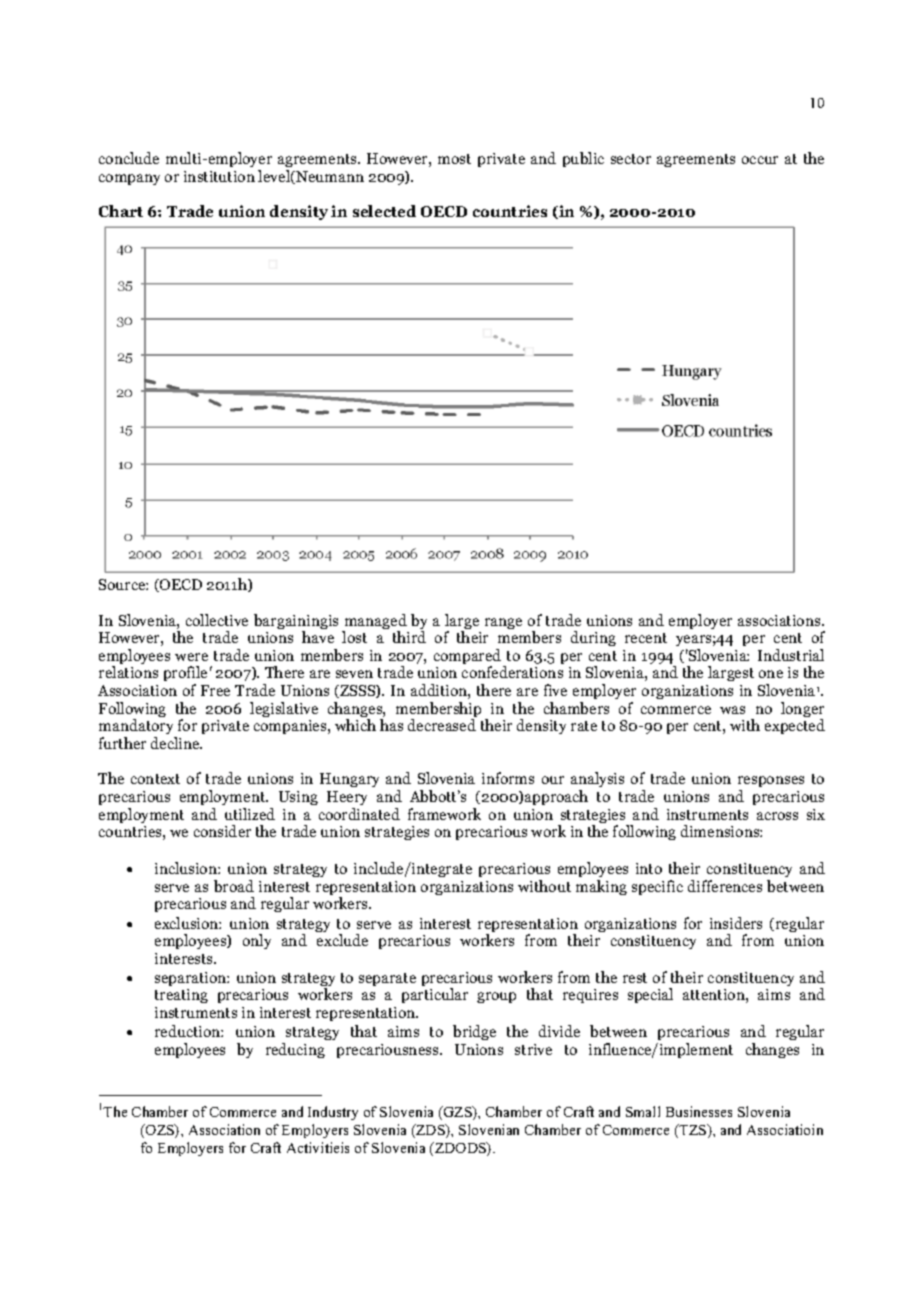 This screenshot has width=924, height=1308. I want to click on reducing, so click(295, 1050).
